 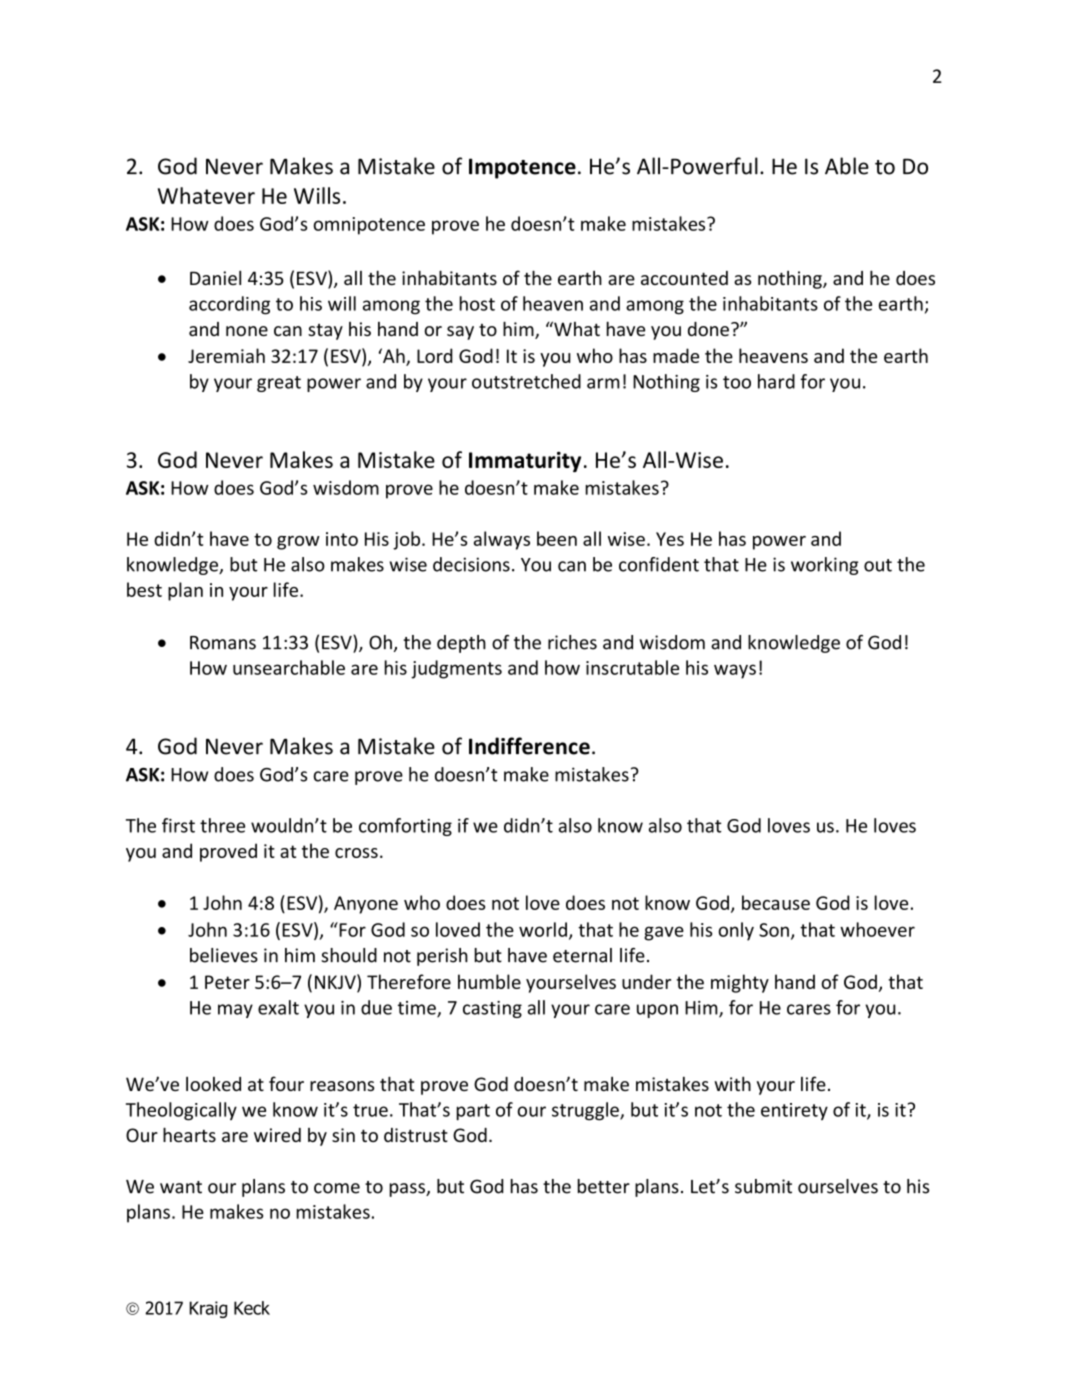 I want to click on accounted, so click(x=684, y=278).
